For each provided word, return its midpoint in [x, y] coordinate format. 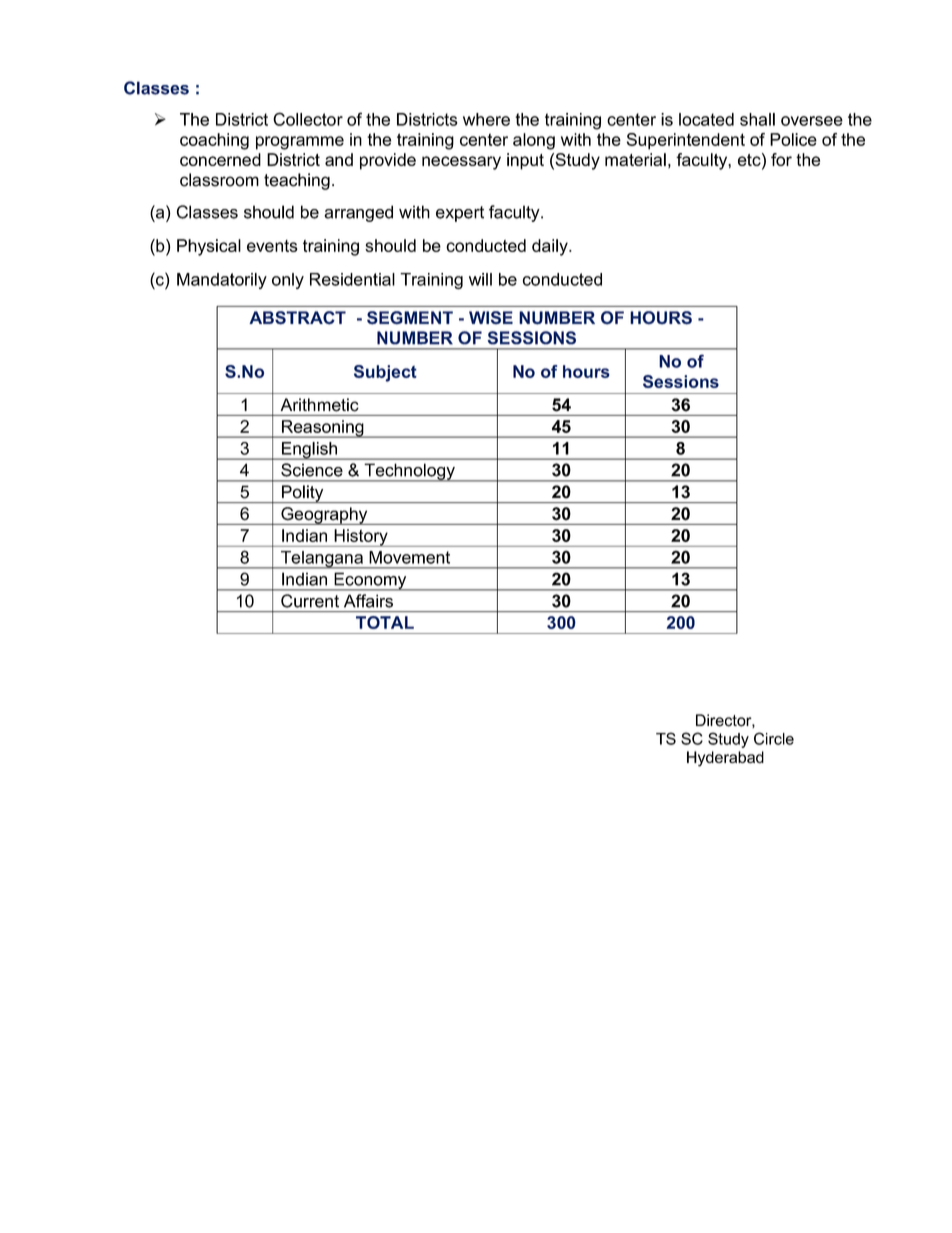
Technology [409, 472]
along [534, 141]
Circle [774, 738]
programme [300, 143]
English [309, 451]
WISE [491, 317]
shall [757, 119]
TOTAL [385, 622]
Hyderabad [725, 759]
